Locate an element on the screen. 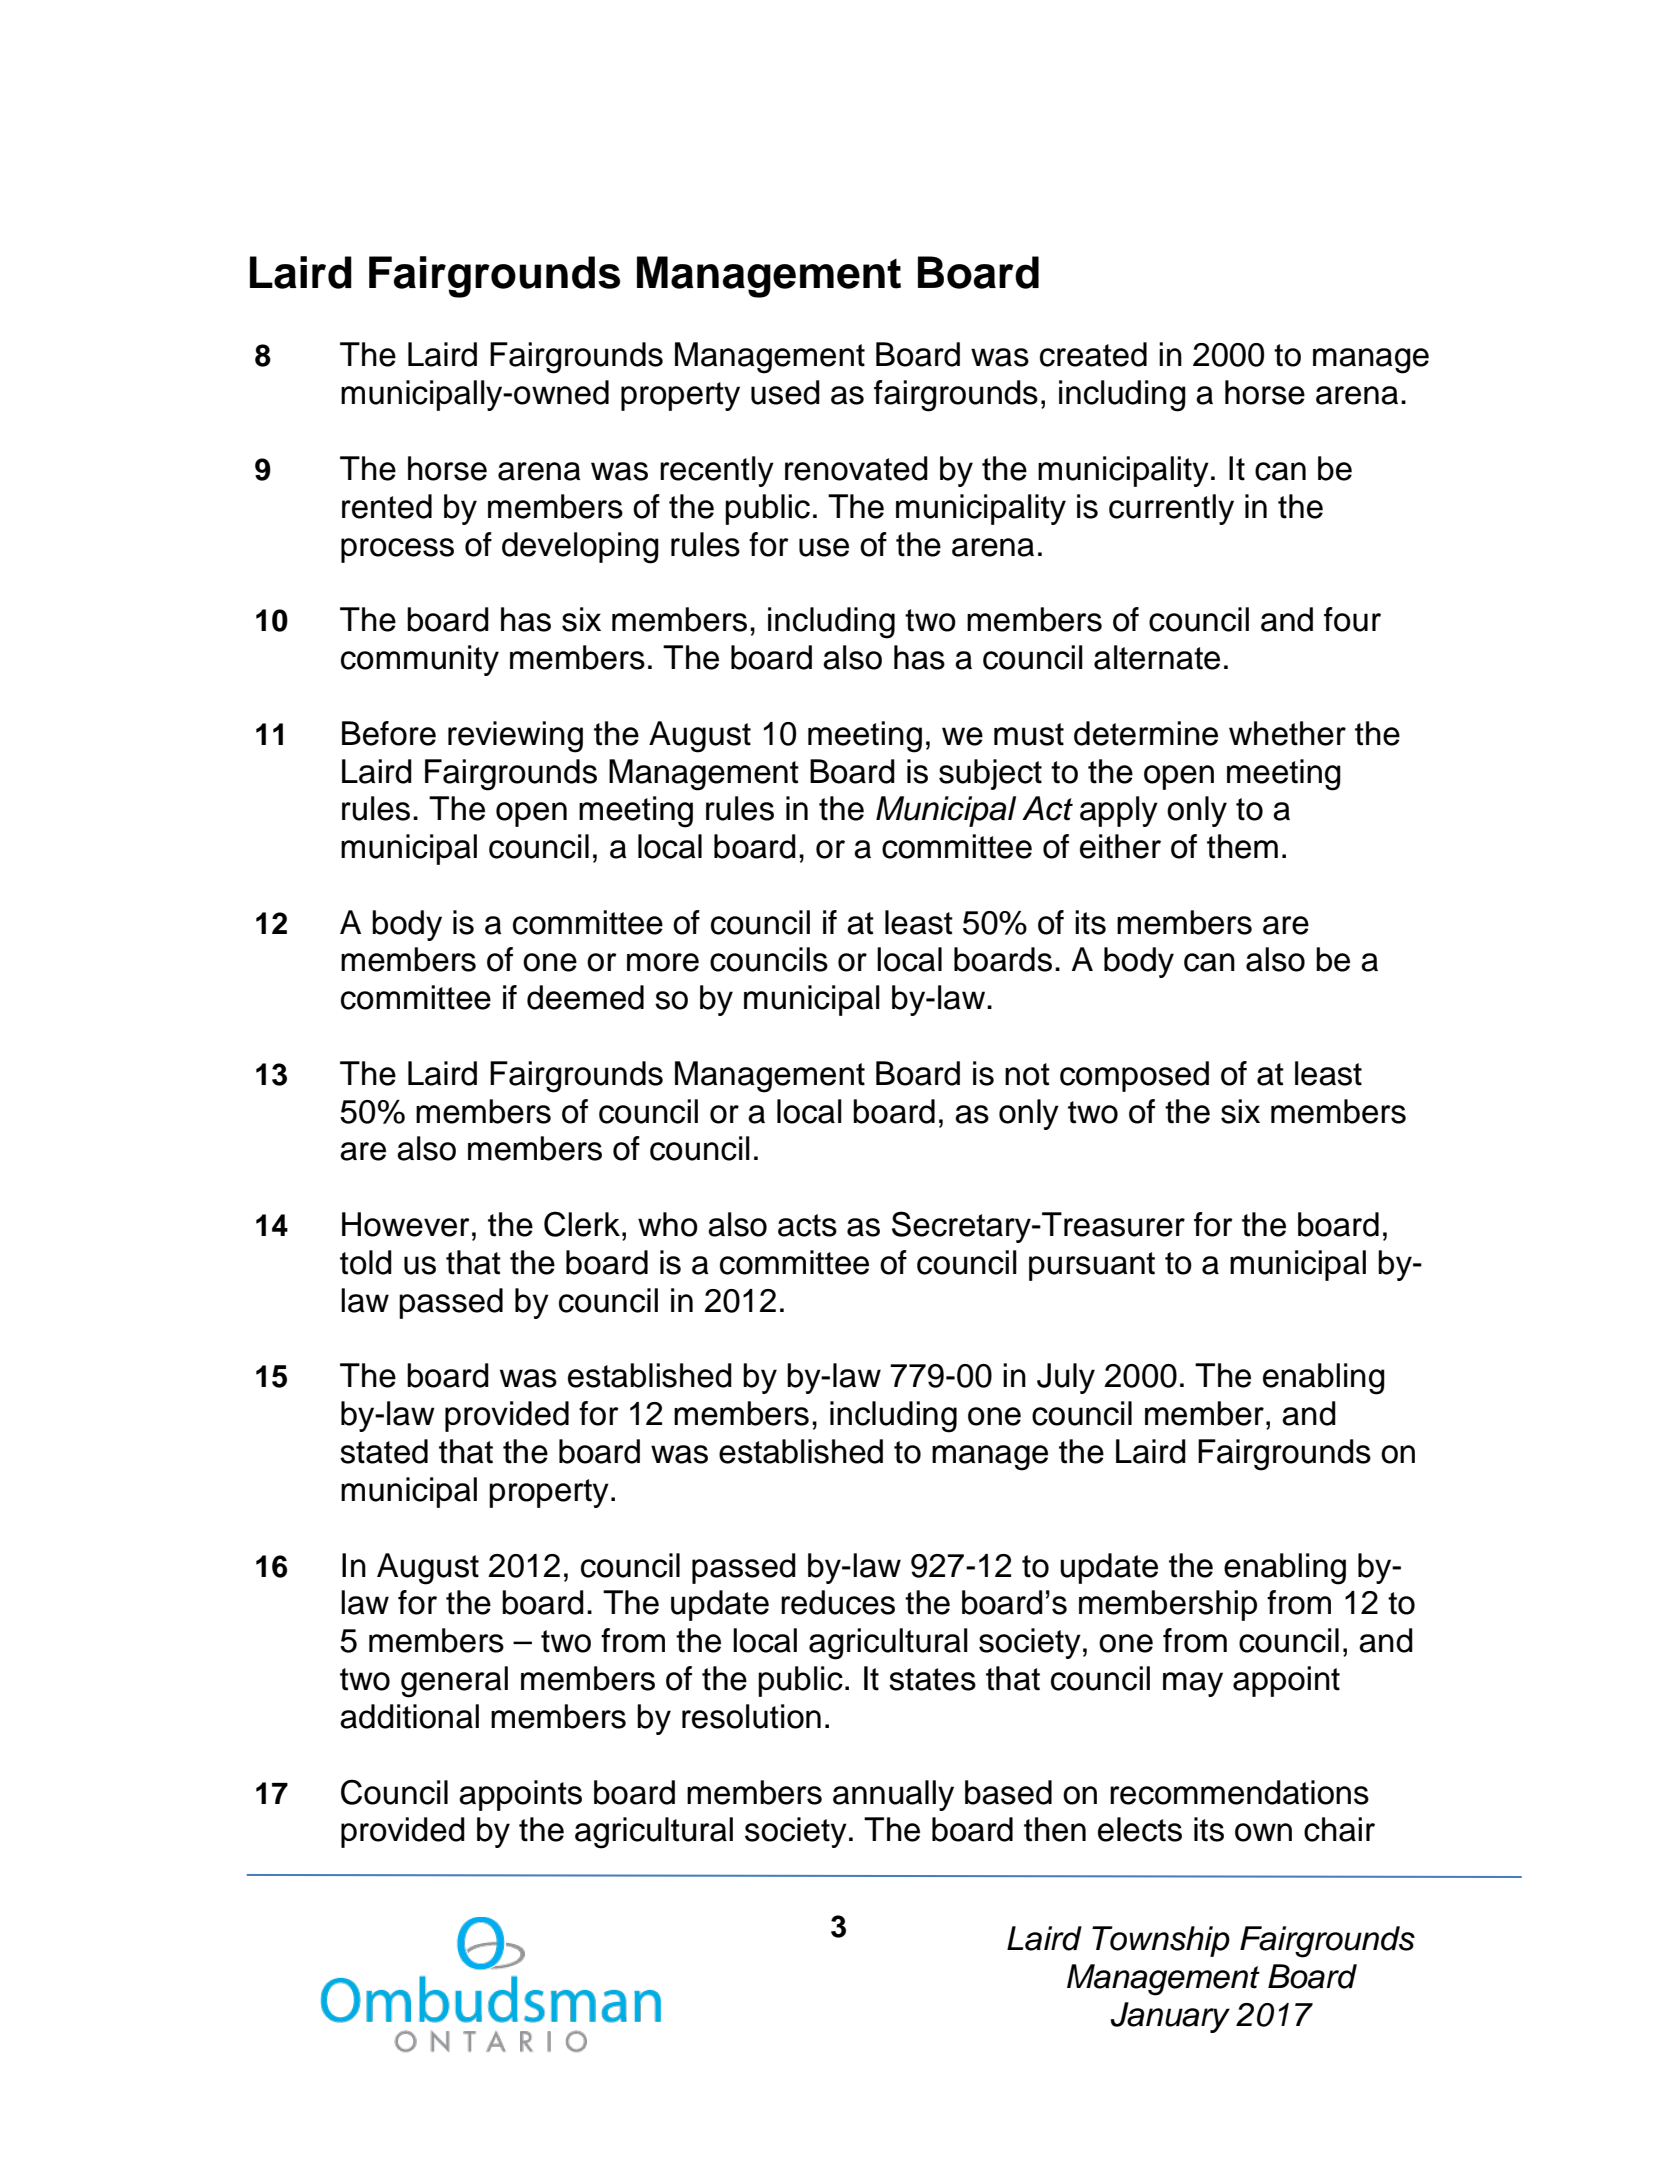  additional is located at coordinates (409, 1716).
